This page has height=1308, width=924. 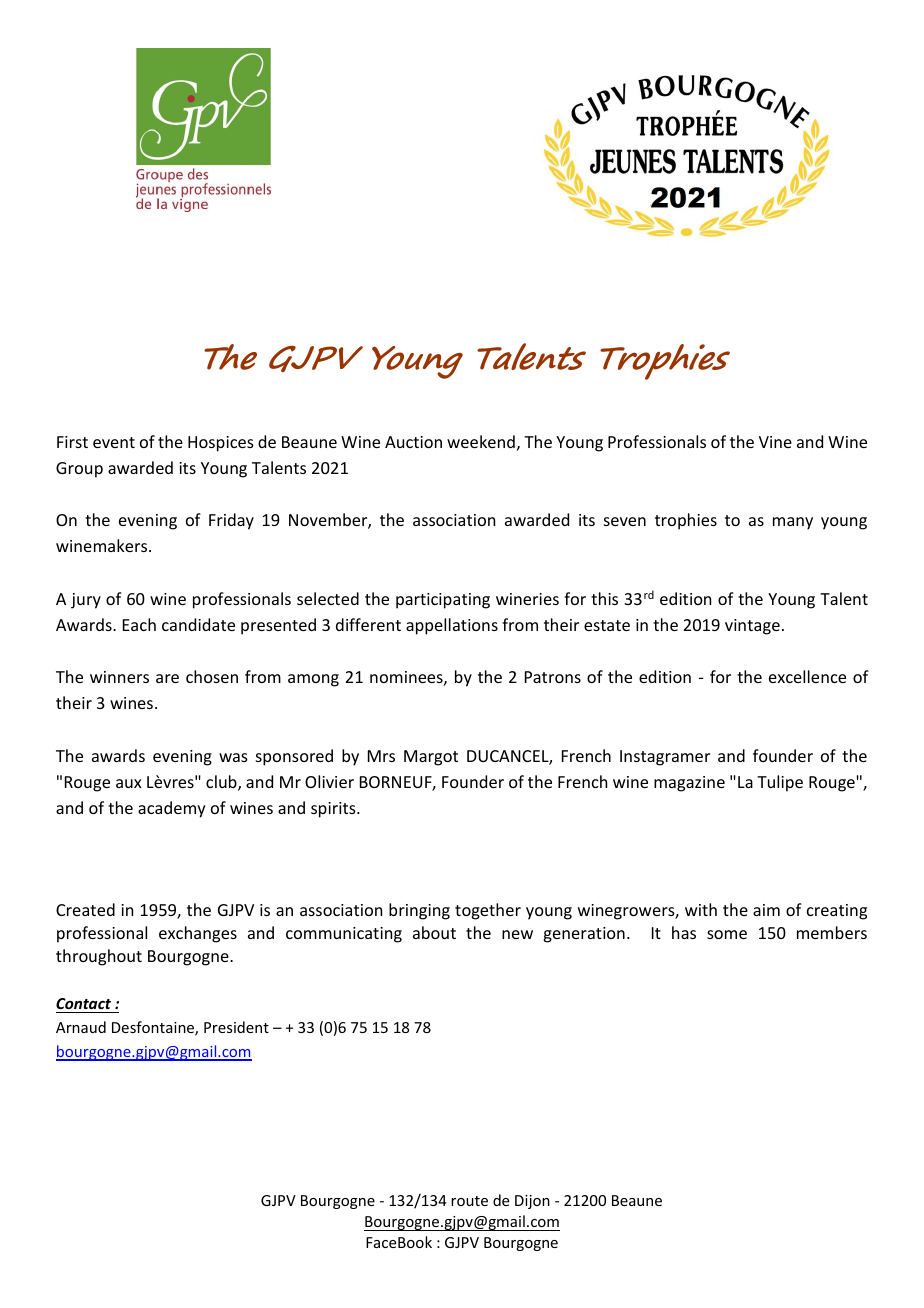 What do you see at coordinates (488, 911) in the page?
I see `together` at bounding box center [488, 911].
